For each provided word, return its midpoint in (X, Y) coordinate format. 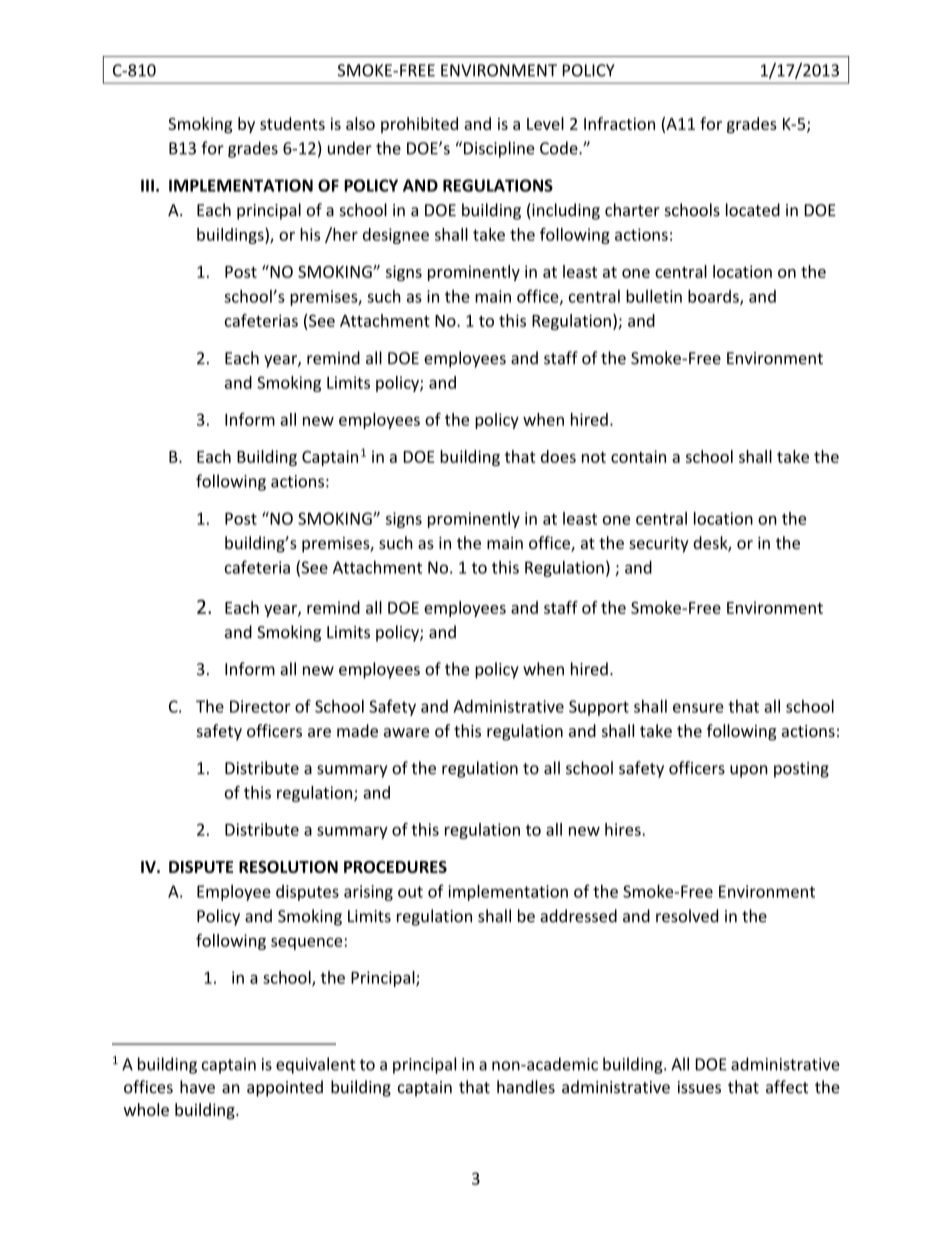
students (292, 123)
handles (526, 1087)
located (753, 210)
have (197, 1087)
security (659, 545)
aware (406, 732)
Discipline (498, 149)
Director (260, 706)
